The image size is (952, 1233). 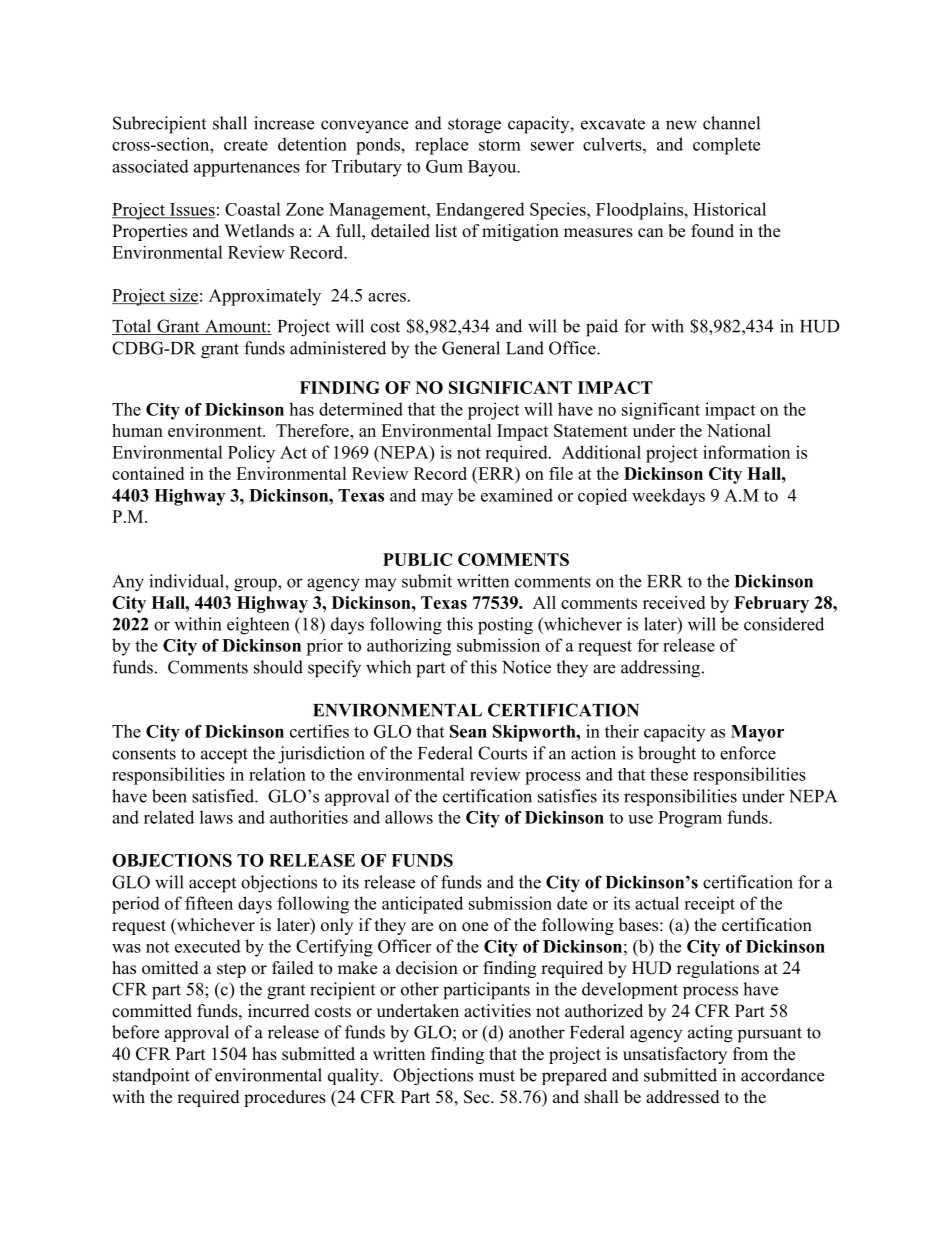 I want to click on standpoint, so click(x=151, y=1076).
